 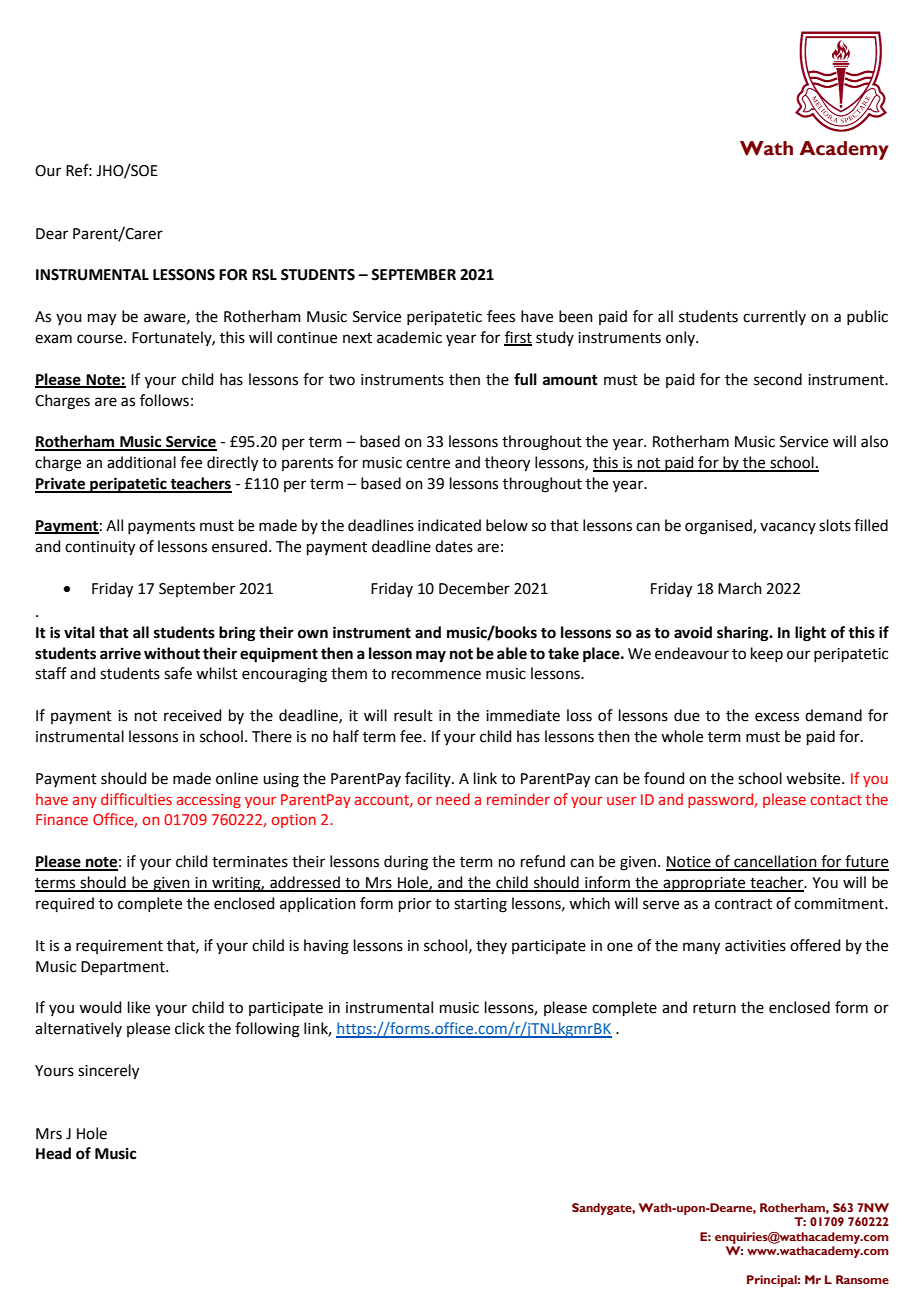 I want to click on Ransome, so click(x=862, y=1279).
